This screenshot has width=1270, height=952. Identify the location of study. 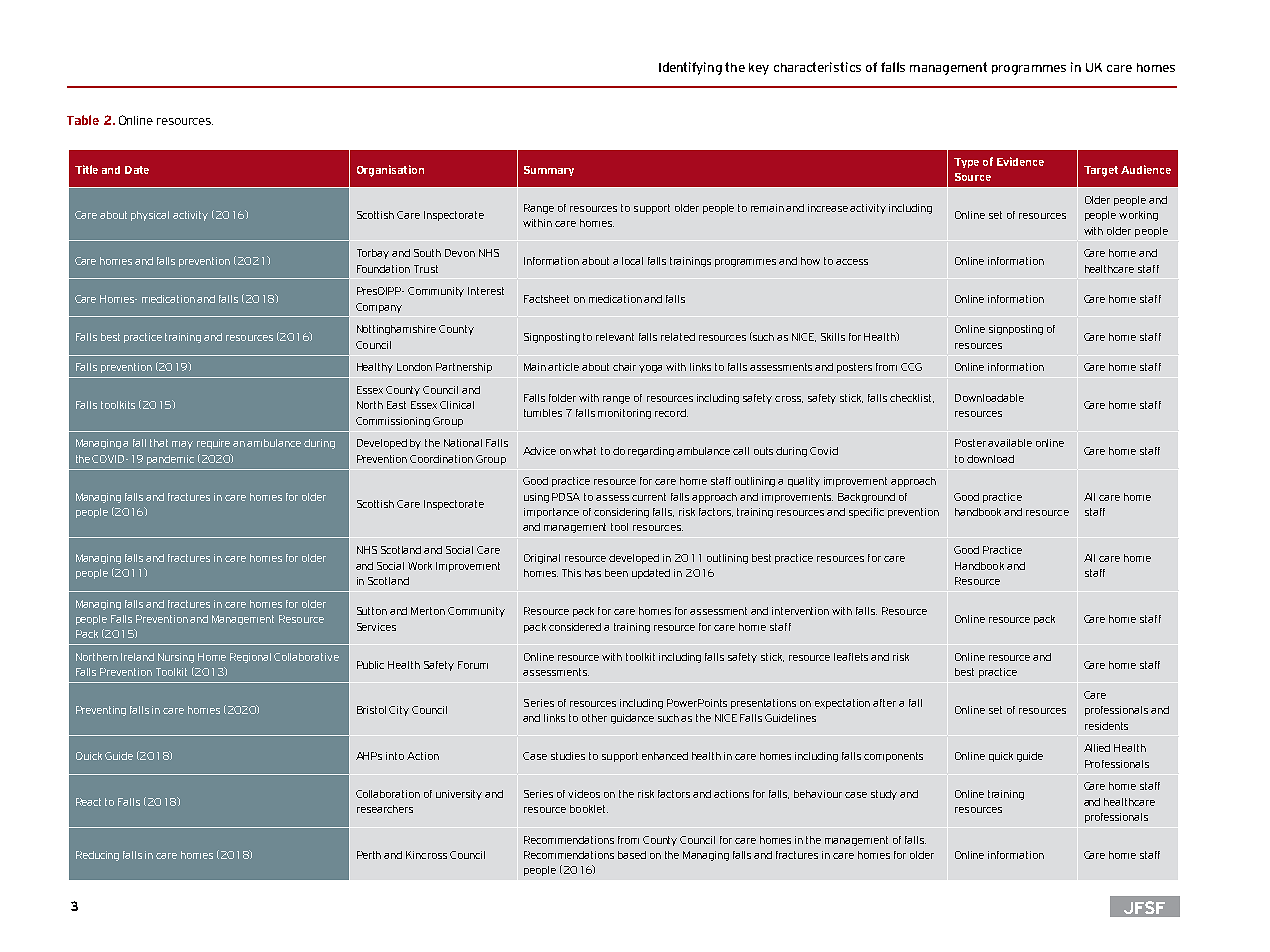
(884, 795).
